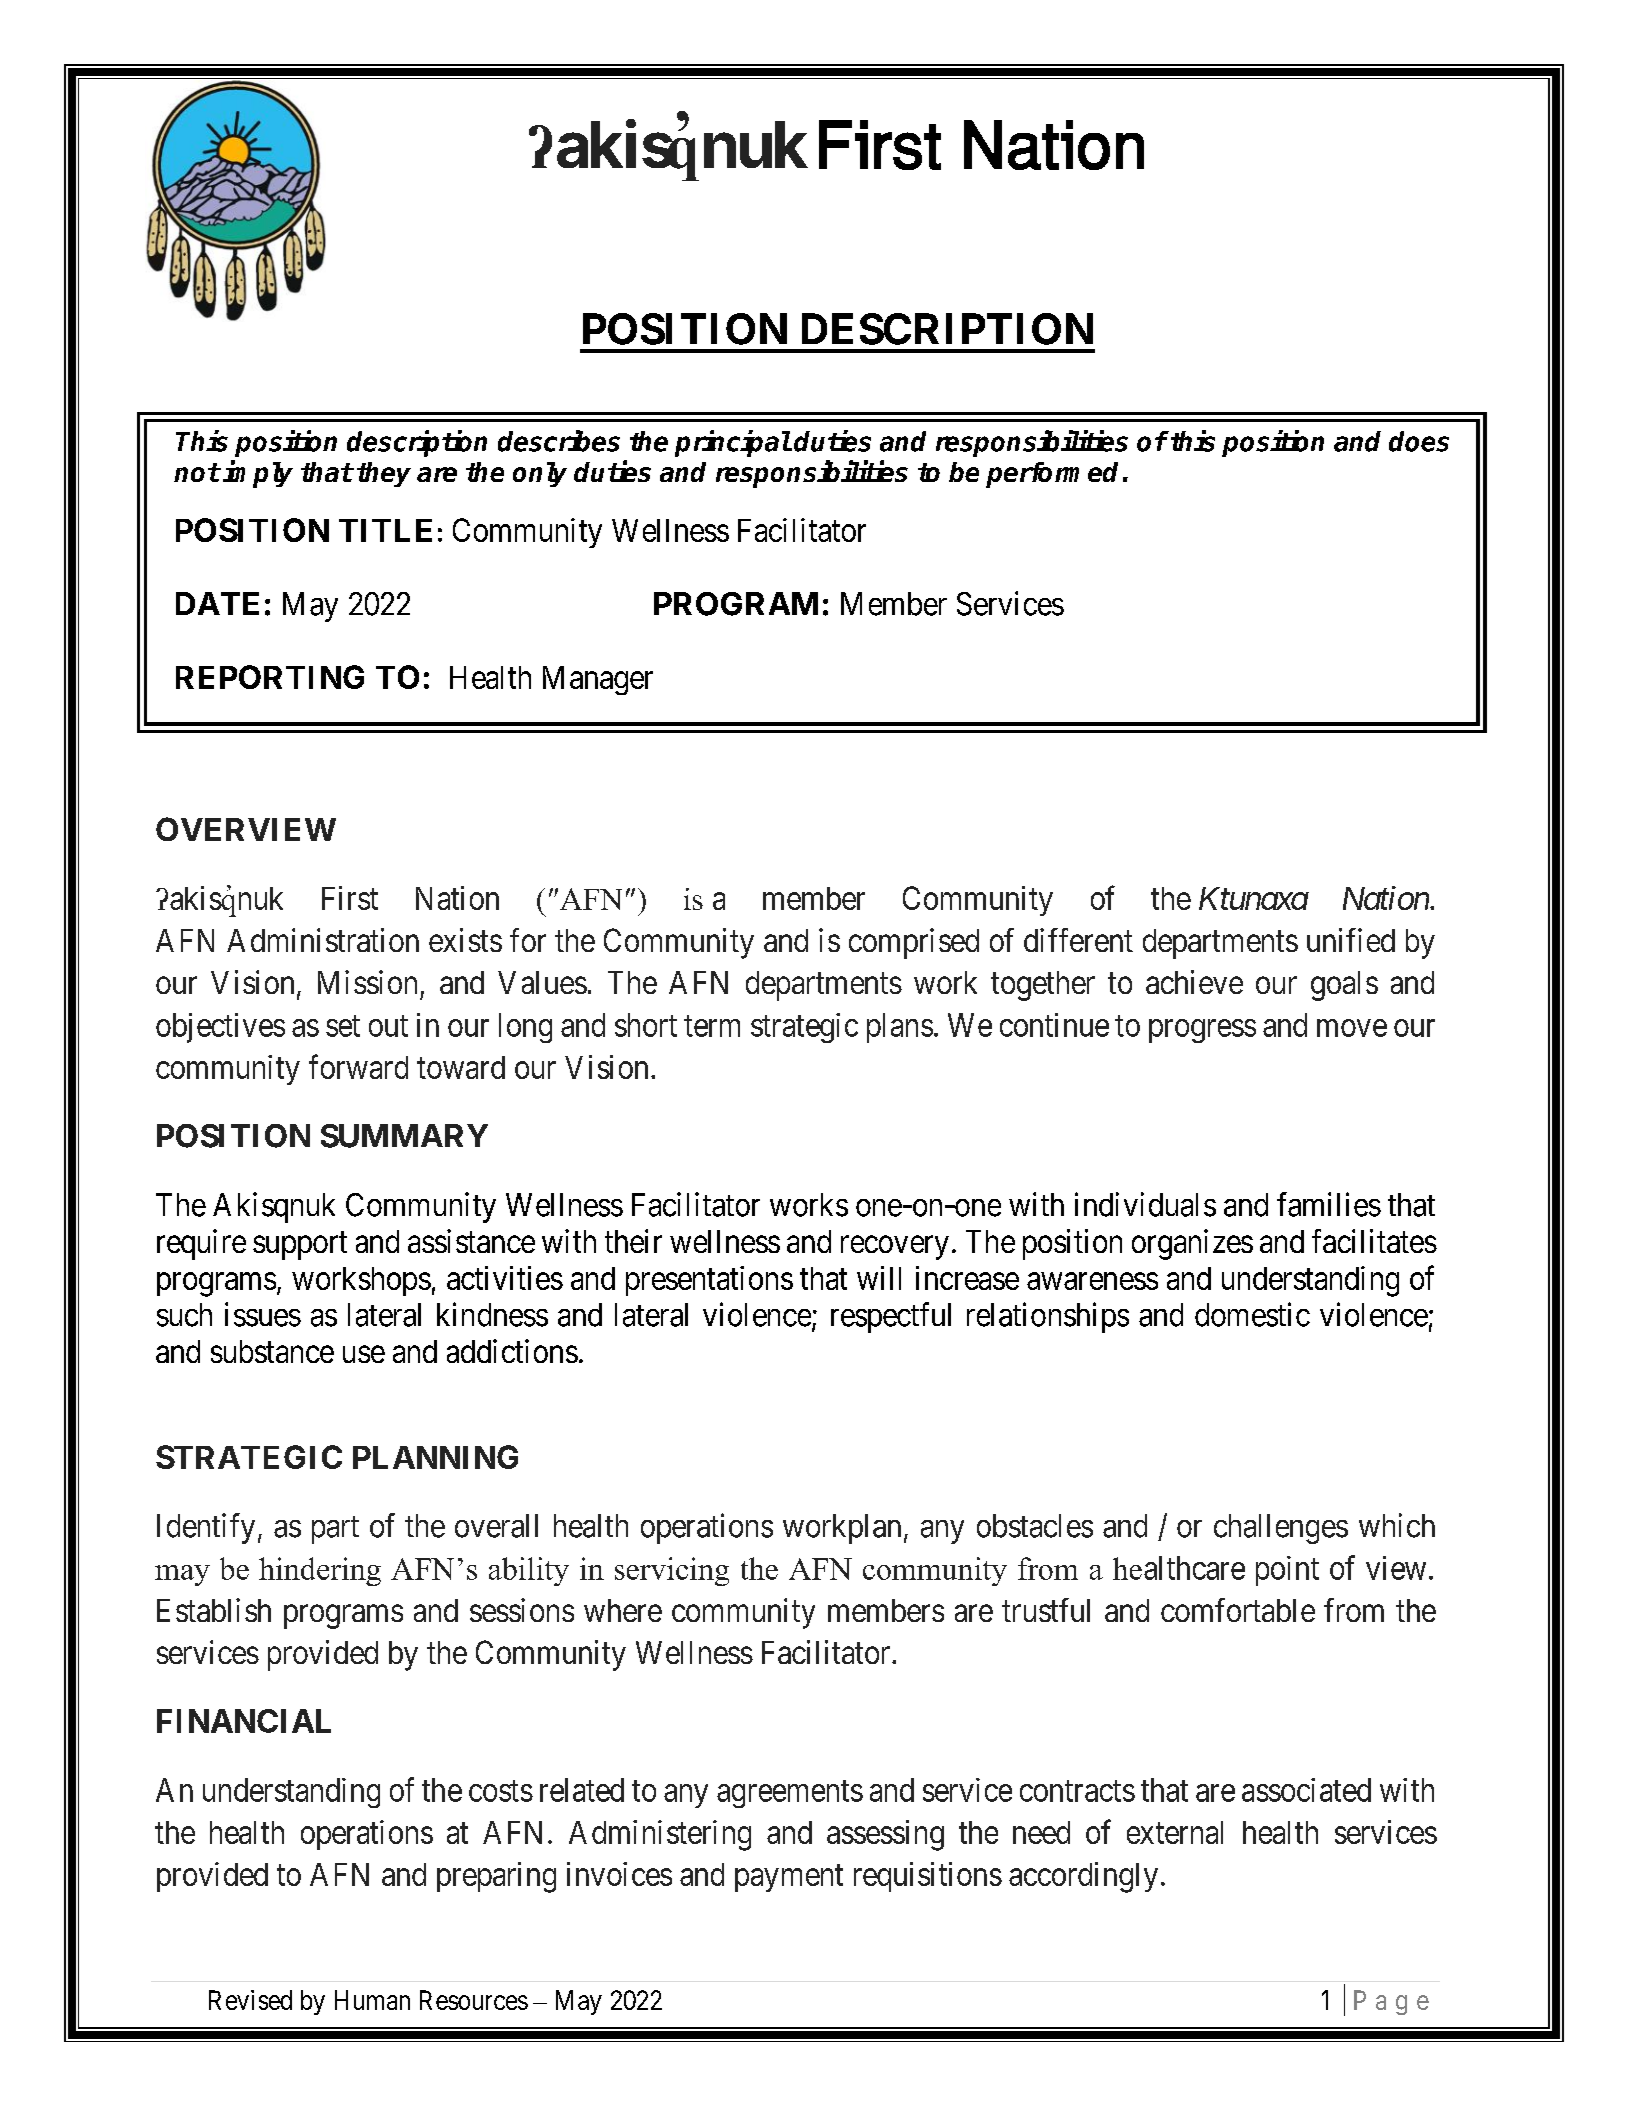 The width and height of the page is (1627, 2106). I want to click on Human, so click(372, 2000).
